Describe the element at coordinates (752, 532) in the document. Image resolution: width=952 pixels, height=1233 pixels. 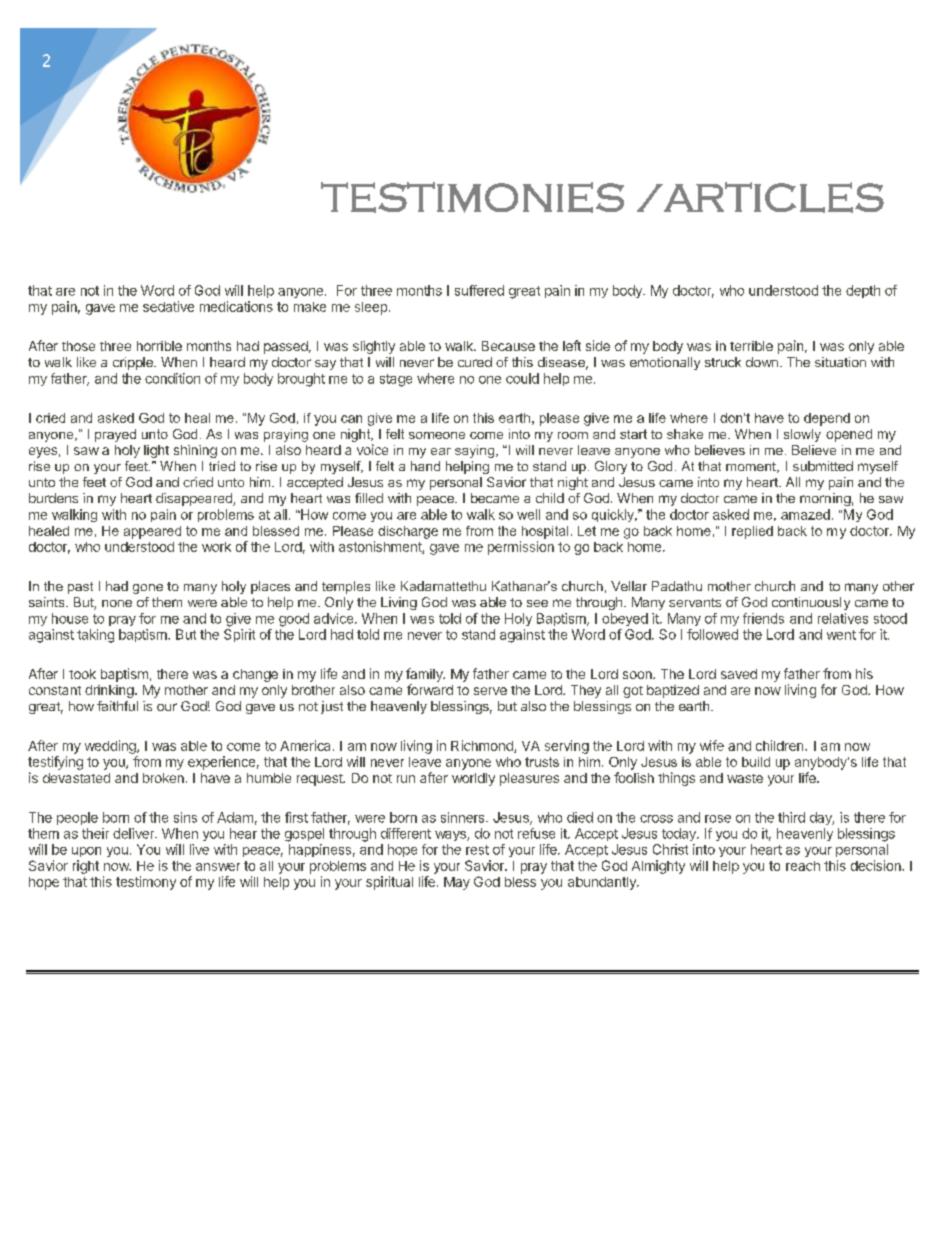
I see `replied` at that location.
